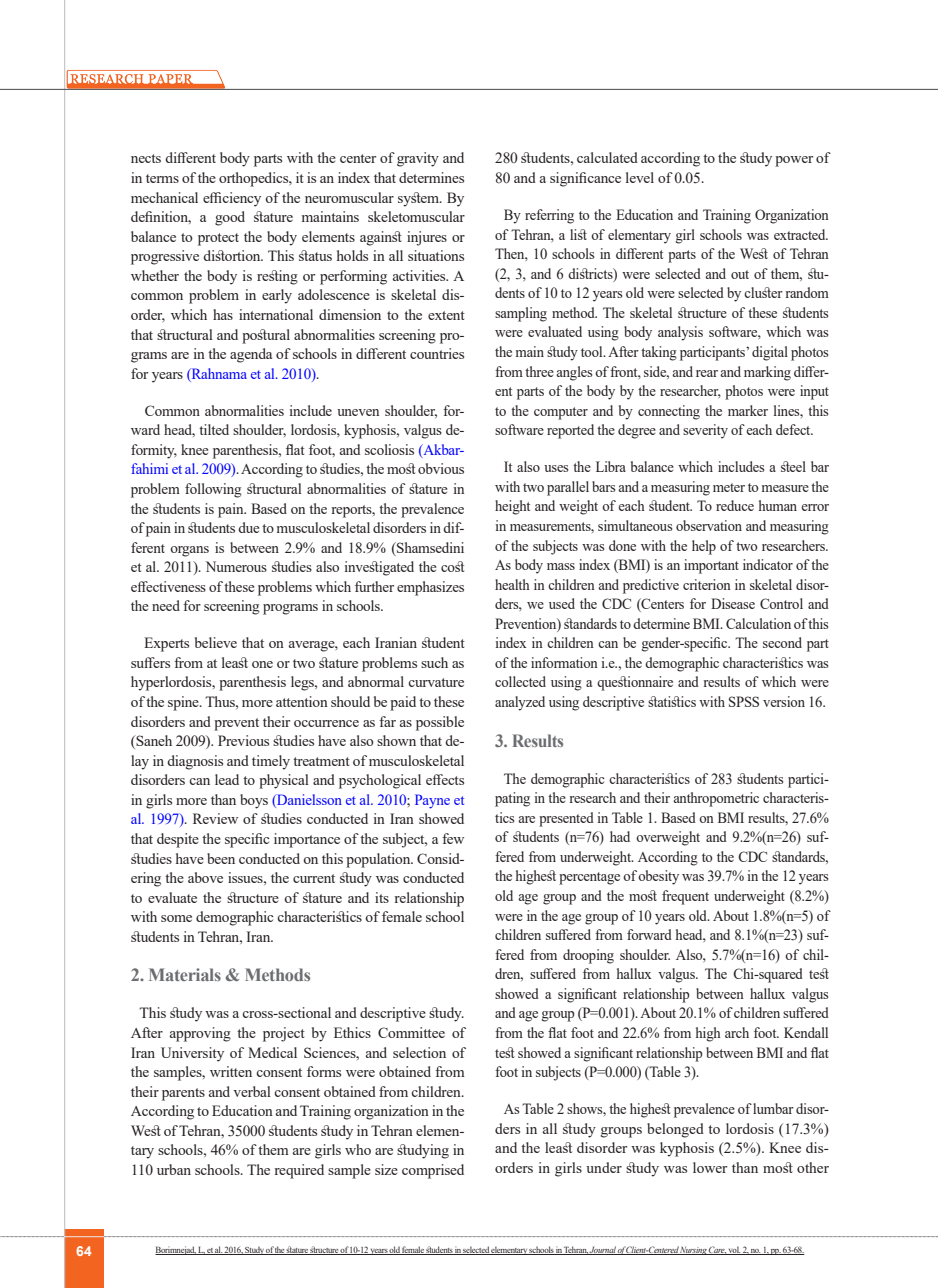 This screenshot has width=938, height=1288. Describe the element at coordinates (520, 703) in the screenshot. I see `analyzed` at that location.
